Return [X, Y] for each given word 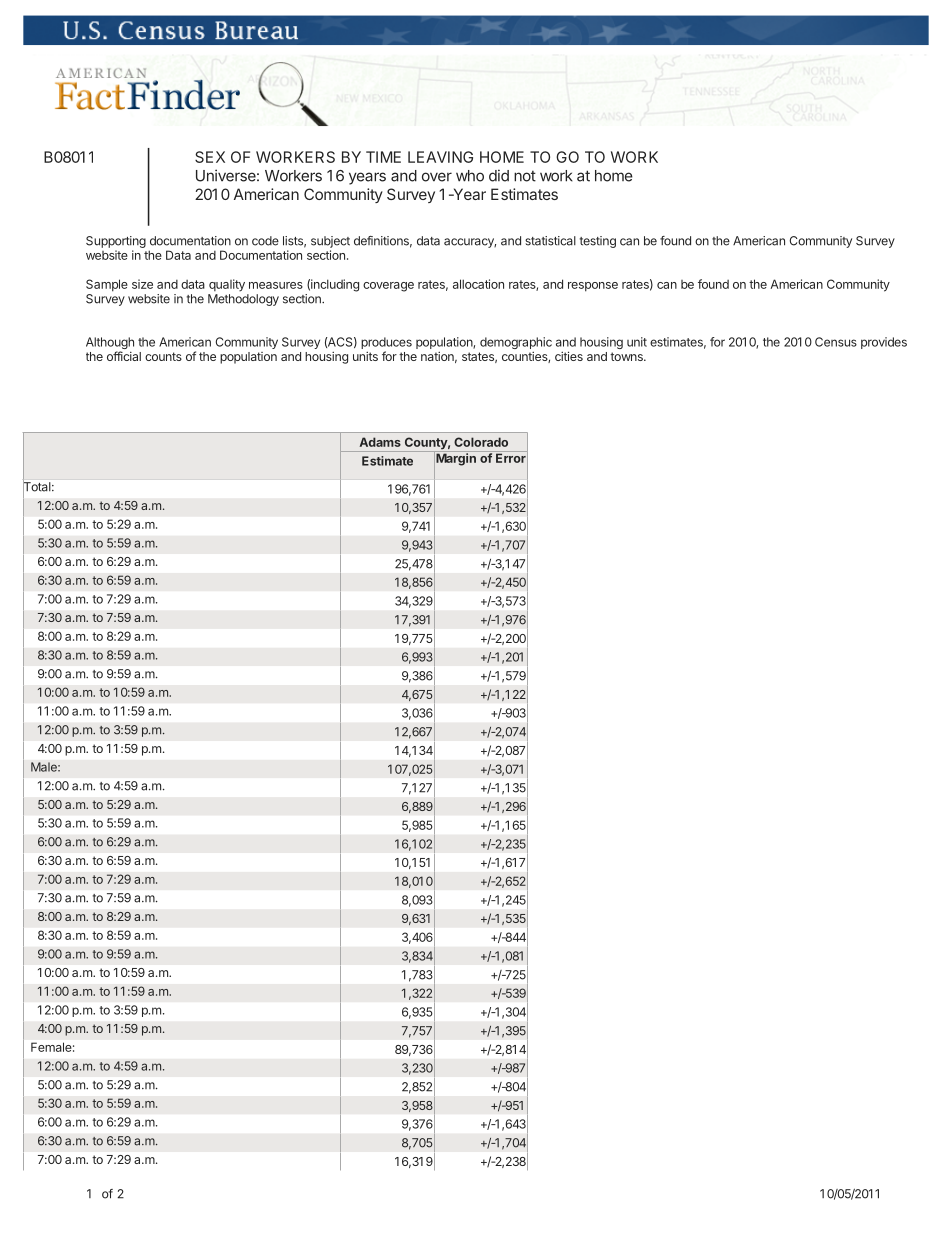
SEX [210, 157]
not [525, 176]
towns [627, 356]
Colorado [481, 442]
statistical [550, 241]
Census [836, 342]
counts [163, 356]
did [499, 175]
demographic [516, 344]
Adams [380, 442]
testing [598, 242]
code [265, 241]
